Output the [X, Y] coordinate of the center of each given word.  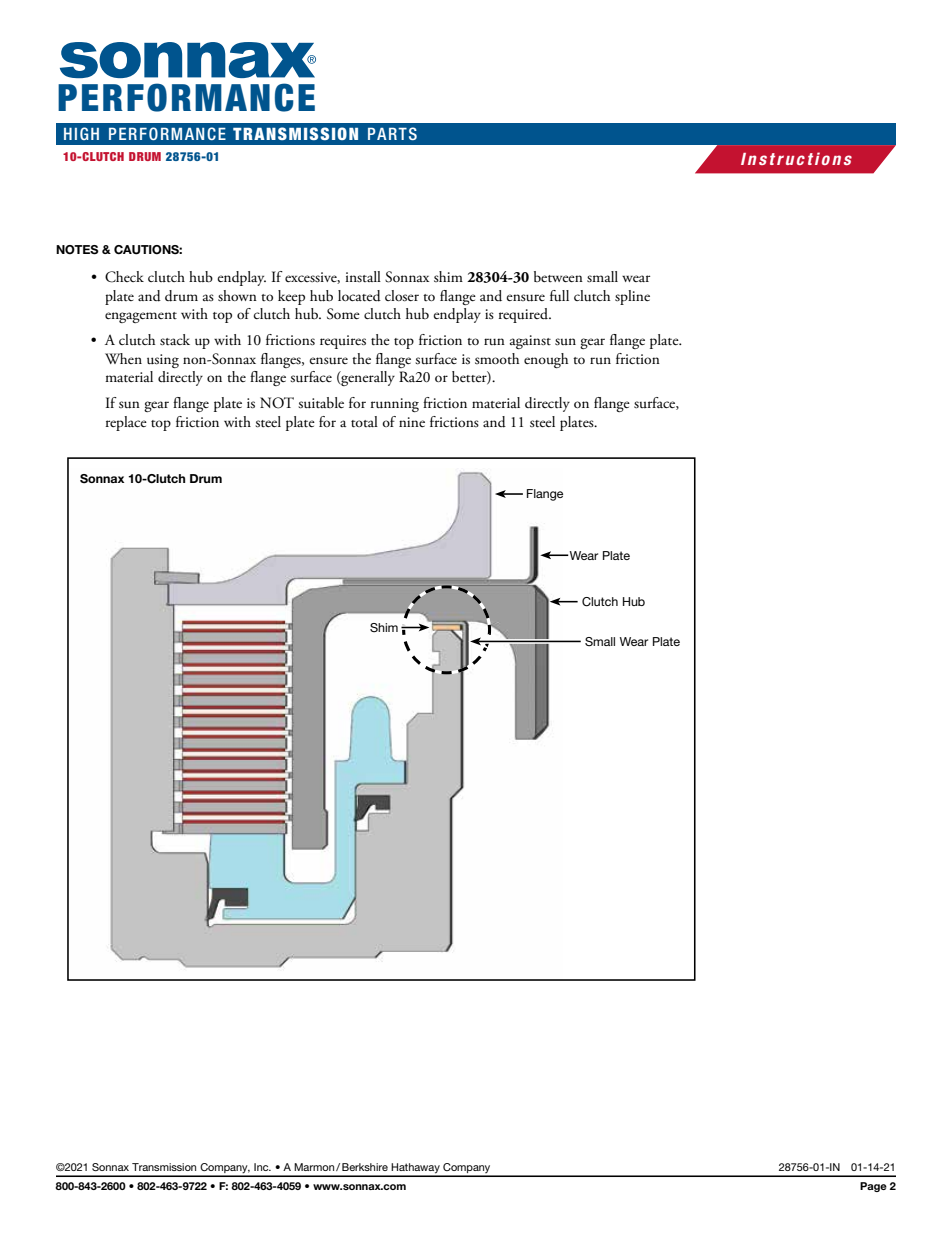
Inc [262, 1167]
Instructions [796, 158]
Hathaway [416, 1169]
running [395, 405]
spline [632, 297]
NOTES [77, 250]
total [364, 422]
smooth [497, 358]
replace [126, 423]
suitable [321, 403]
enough [546, 360]
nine [412, 422]
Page [873, 1187]
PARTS [392, 133]
